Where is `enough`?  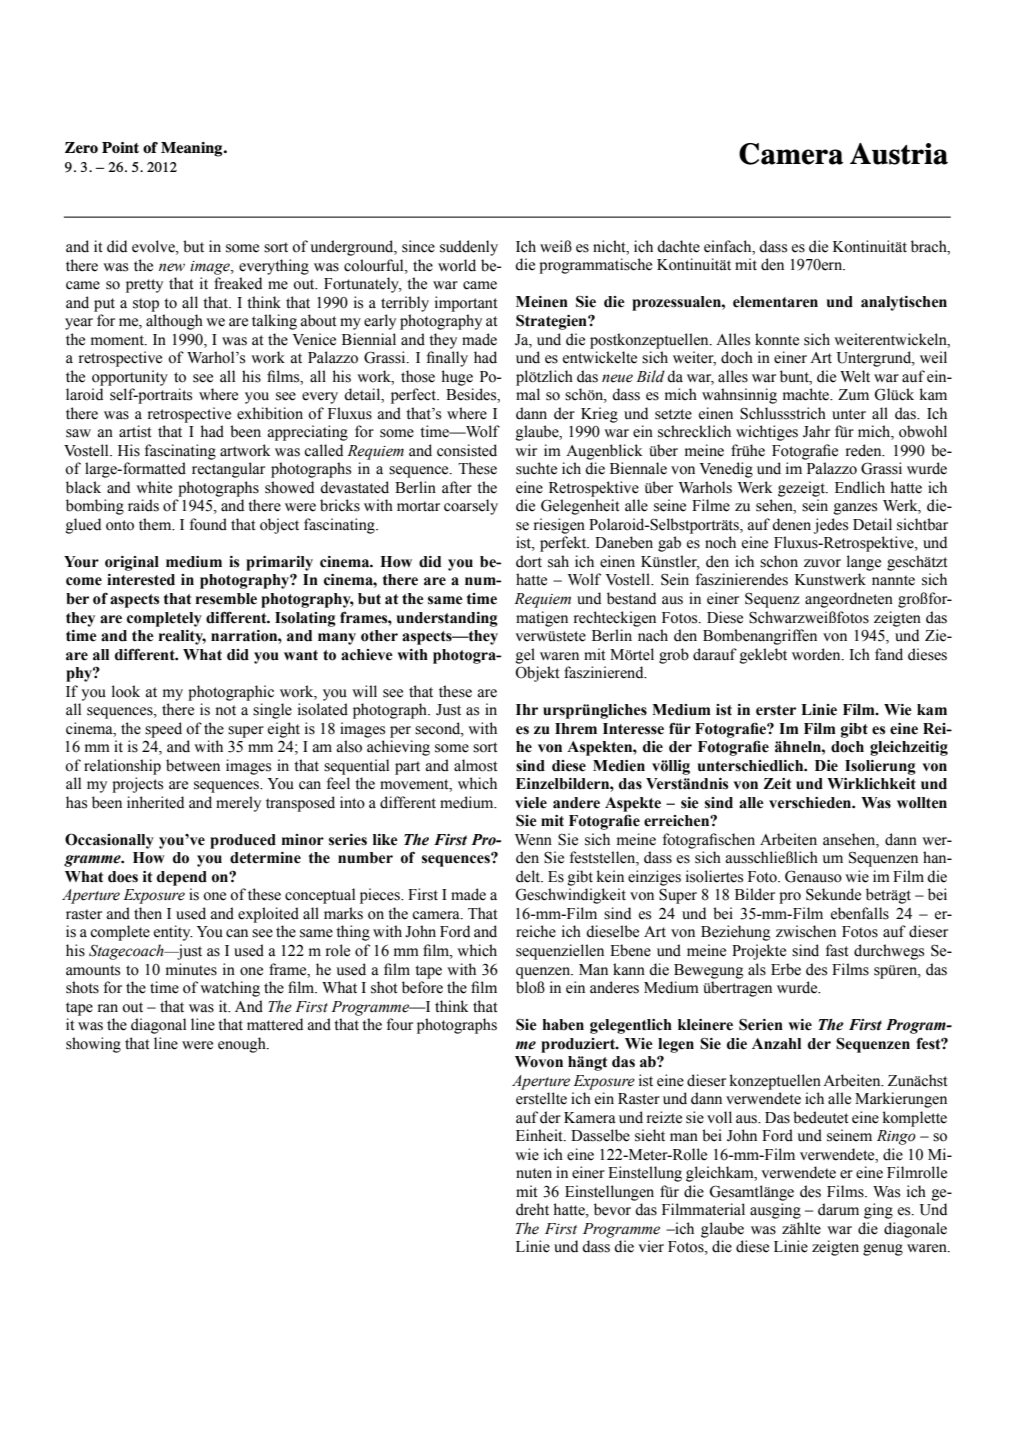
enough is located at coordinates (243, 1045).
